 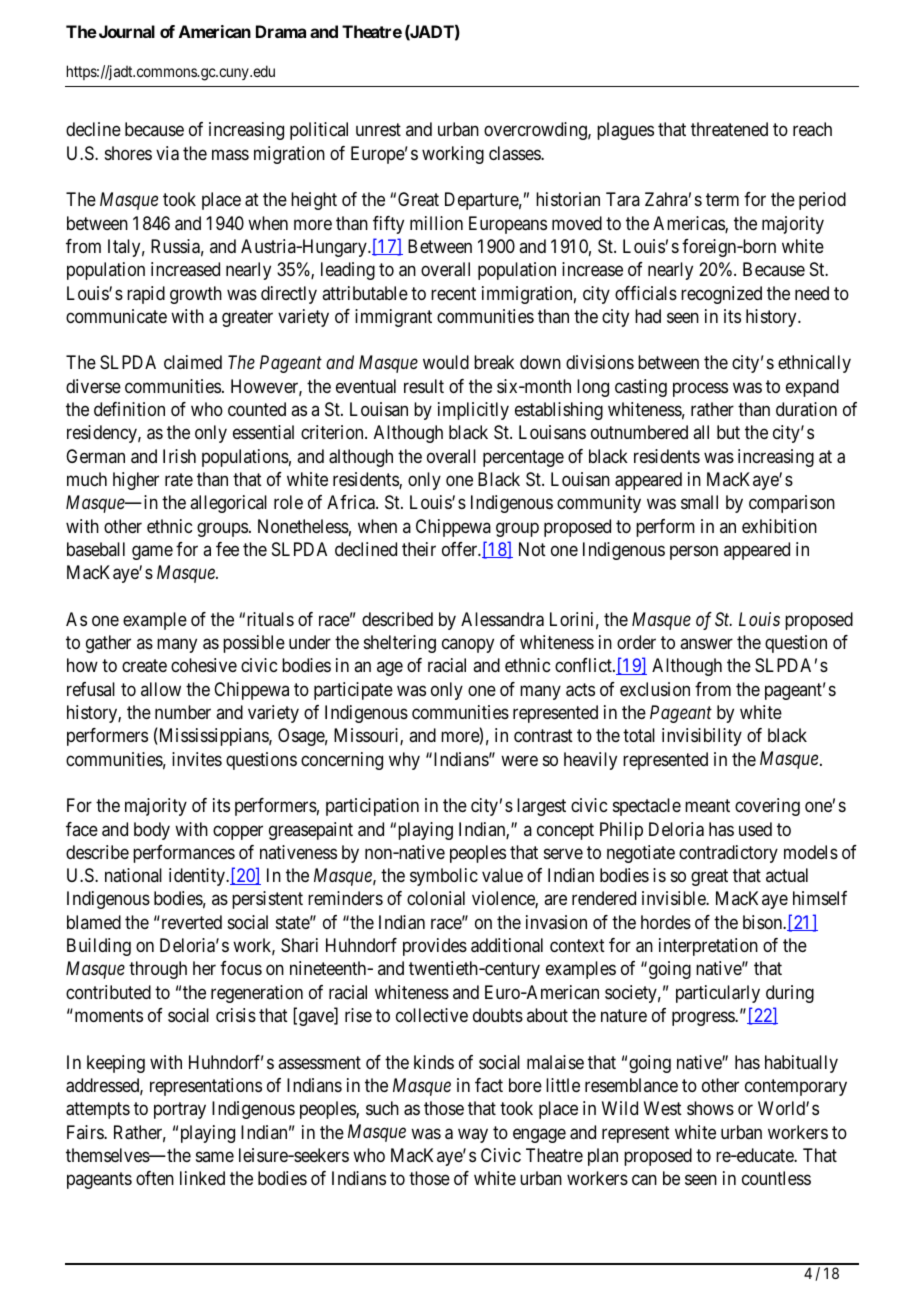 What do you see at coordinates (180, 1110) in the page?
I see `portray` at bounding box center [180, 1110].
